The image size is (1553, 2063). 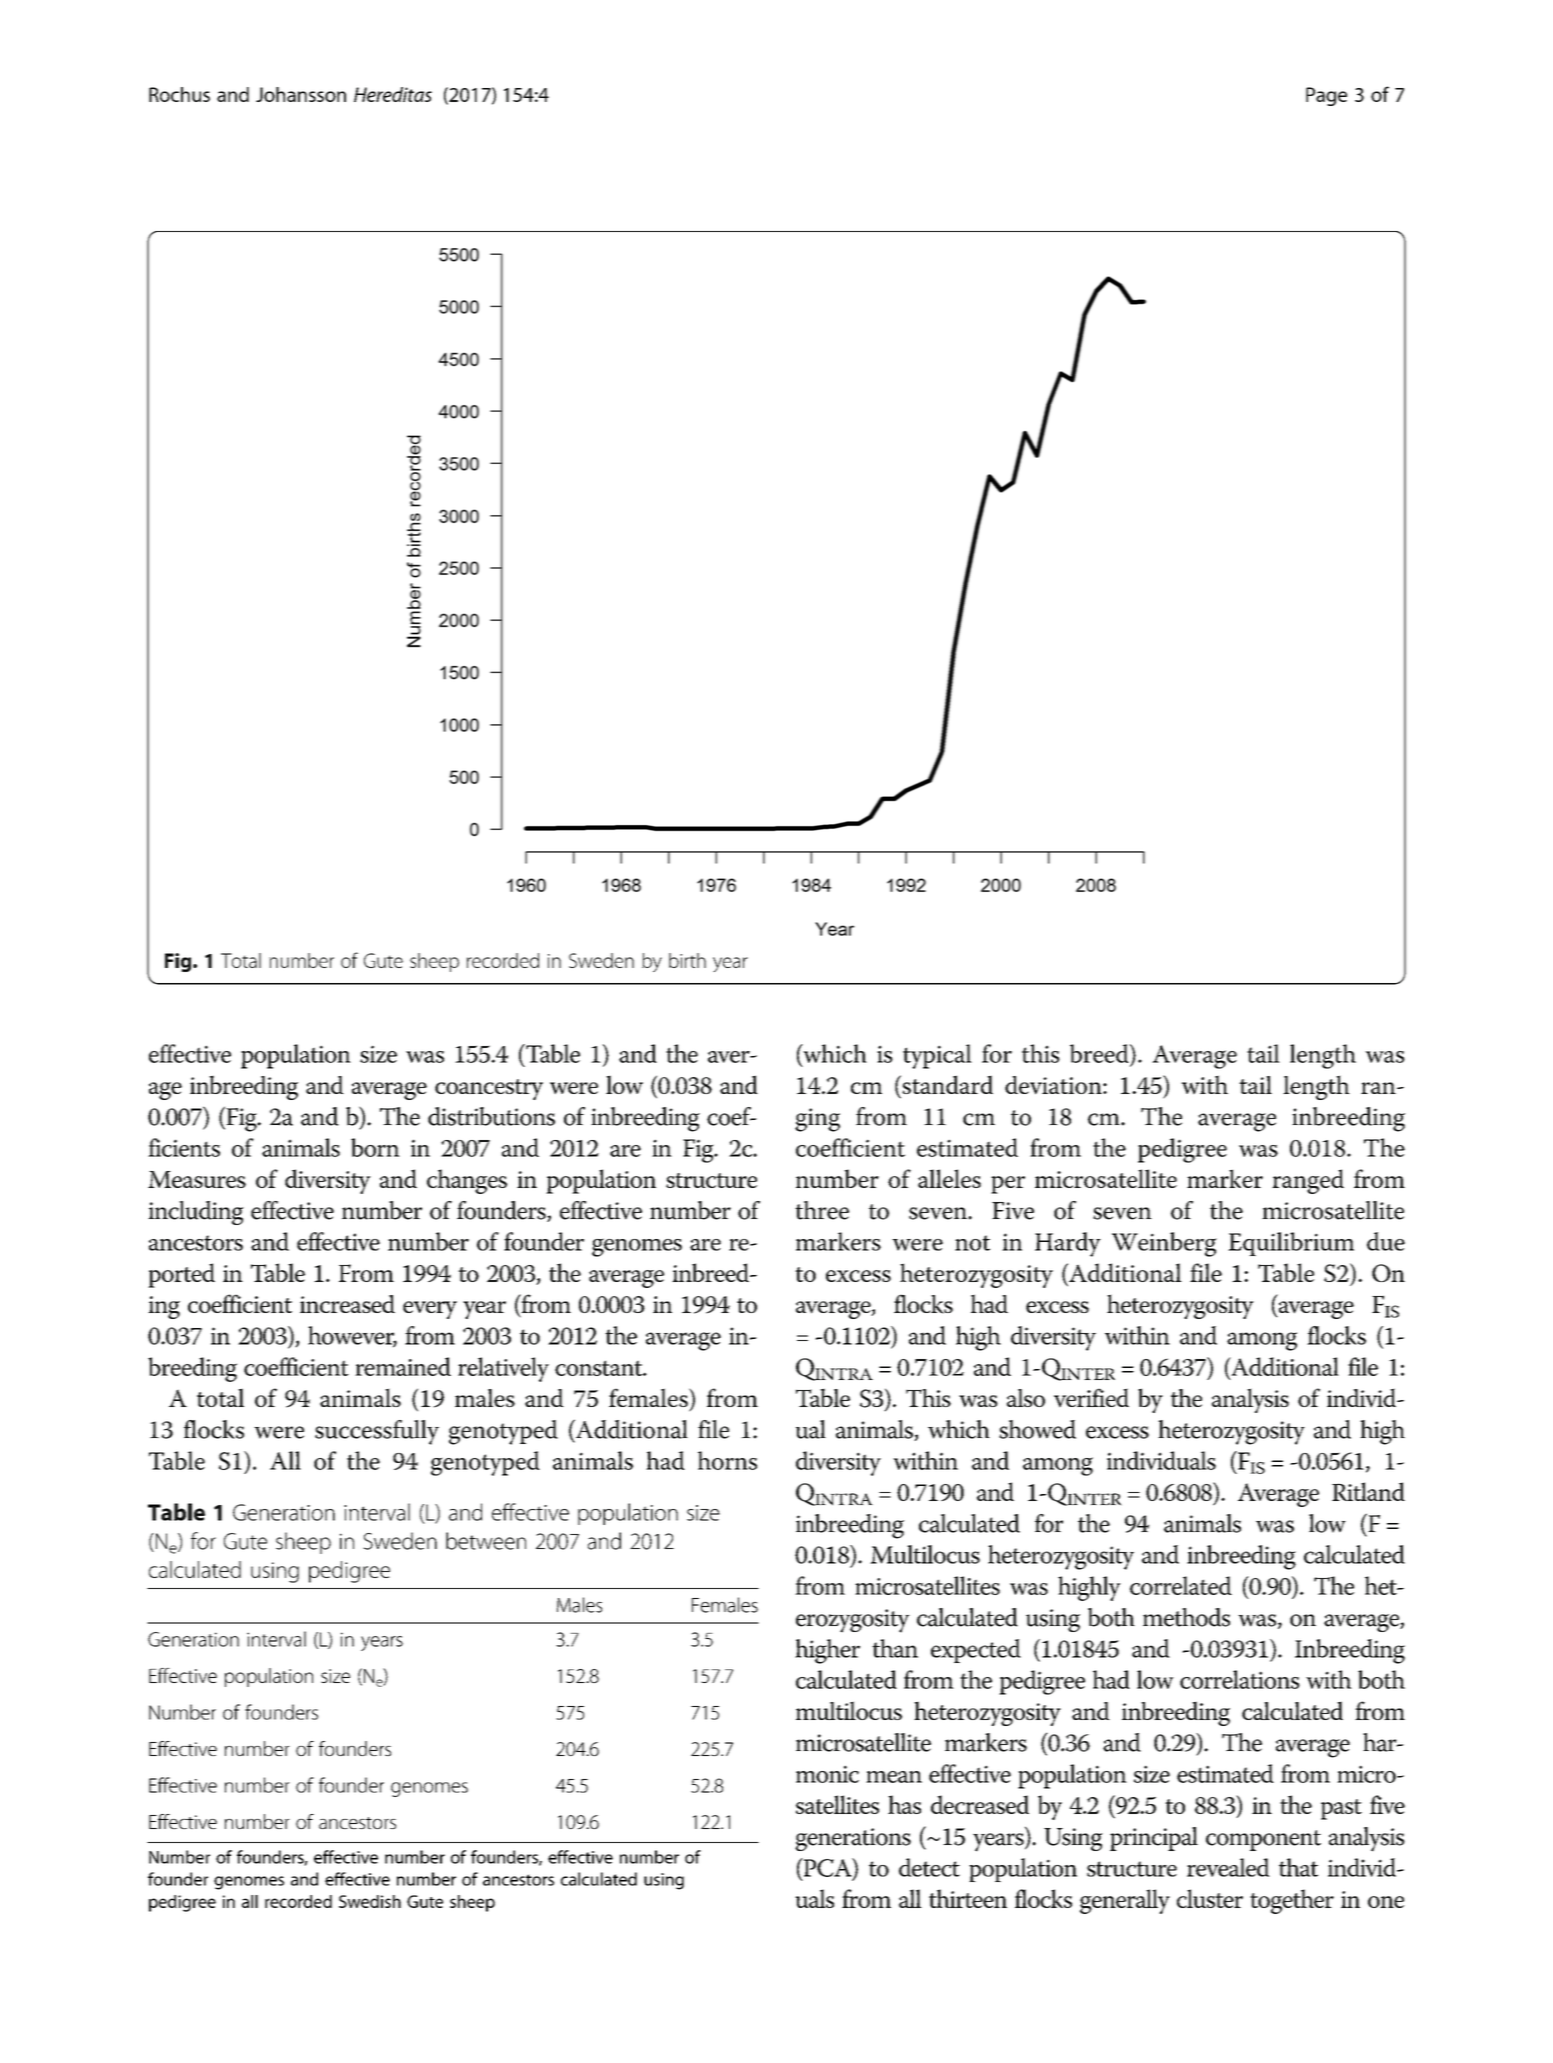 I want to click on Swedish, so click(x=370, y=1901).
